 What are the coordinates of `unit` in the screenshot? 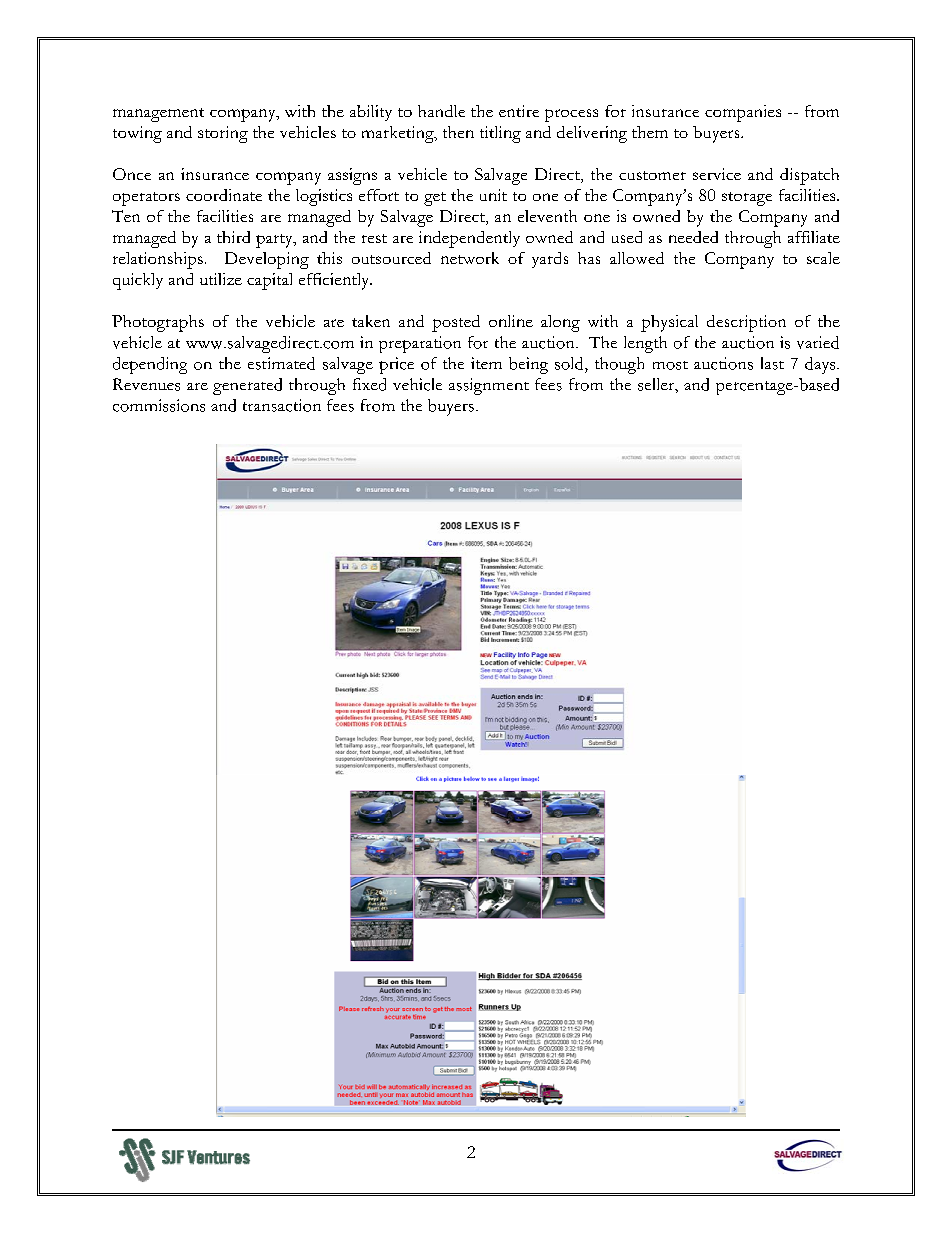 It's located at (493, 195).
